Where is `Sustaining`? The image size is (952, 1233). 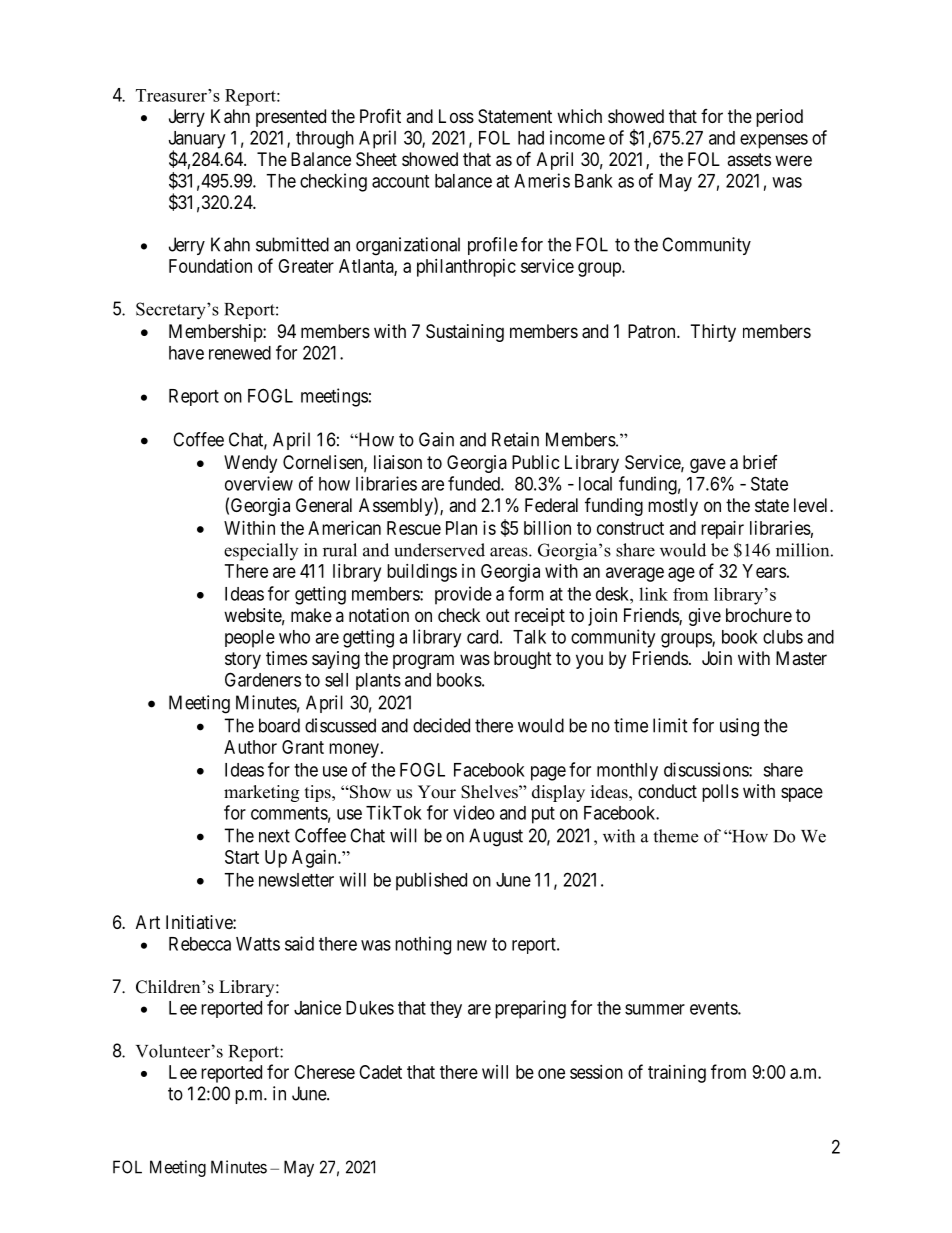
Sustaining is located at coordinates (465, 333).
